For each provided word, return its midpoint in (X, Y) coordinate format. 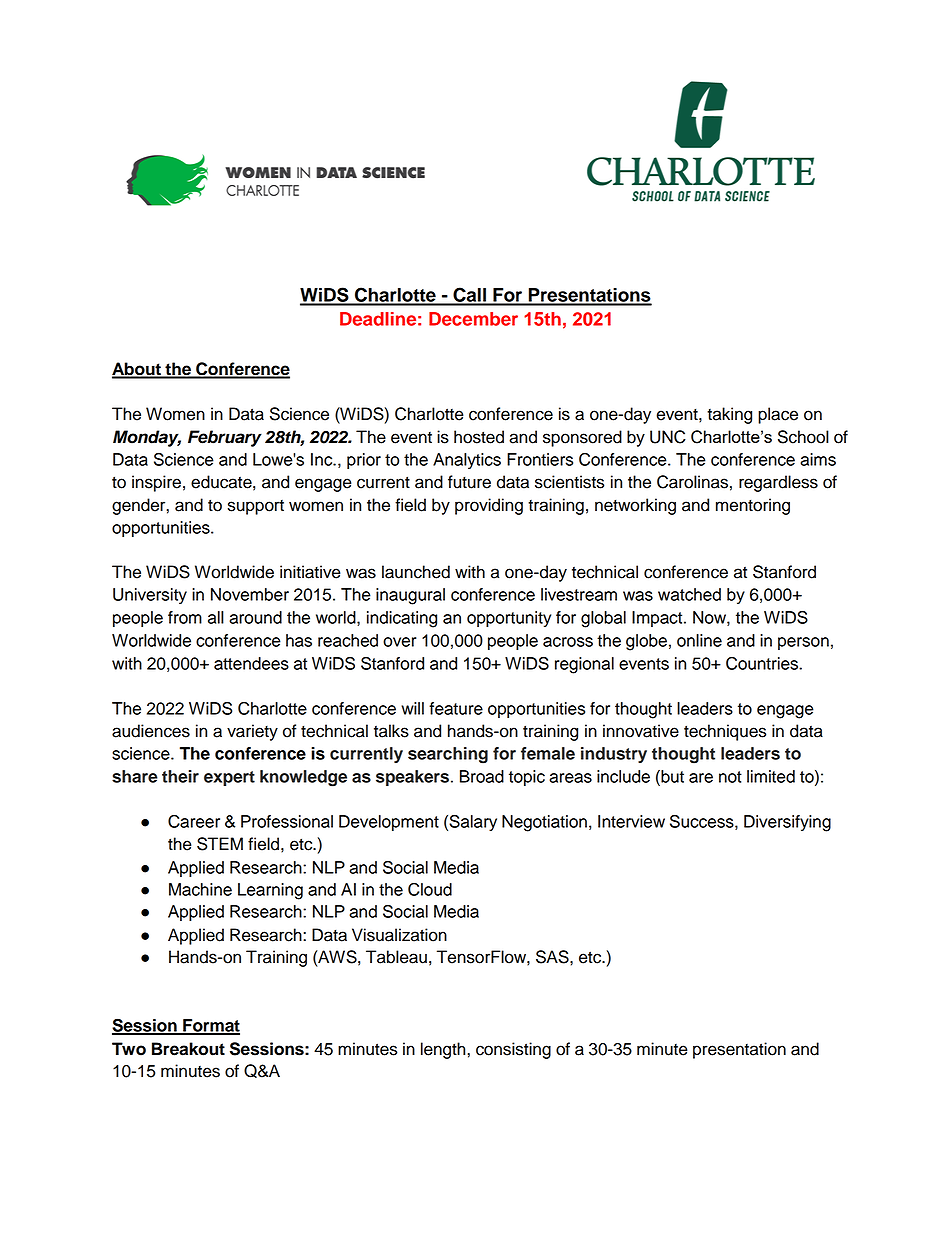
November (250, 594)
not (730, 777)
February (225, 438)
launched (416, 572)
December (473, 319)
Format (210, 1026)
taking (729, 415)
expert (229, 778)
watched (689, 594)
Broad (482, 776)
